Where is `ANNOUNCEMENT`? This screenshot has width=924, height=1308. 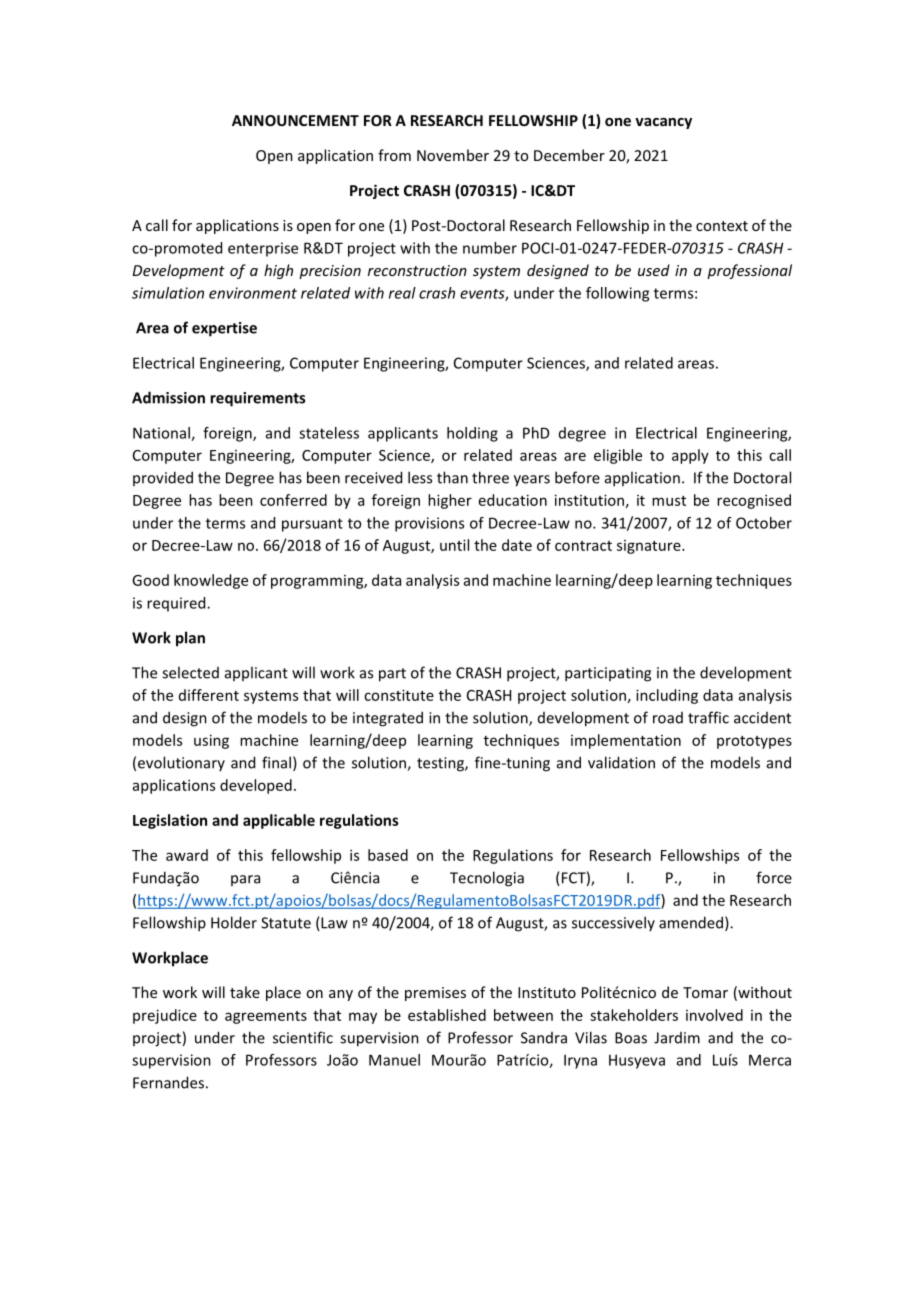 ANNOUNCEMENT is located at coordinates (295, 120).
